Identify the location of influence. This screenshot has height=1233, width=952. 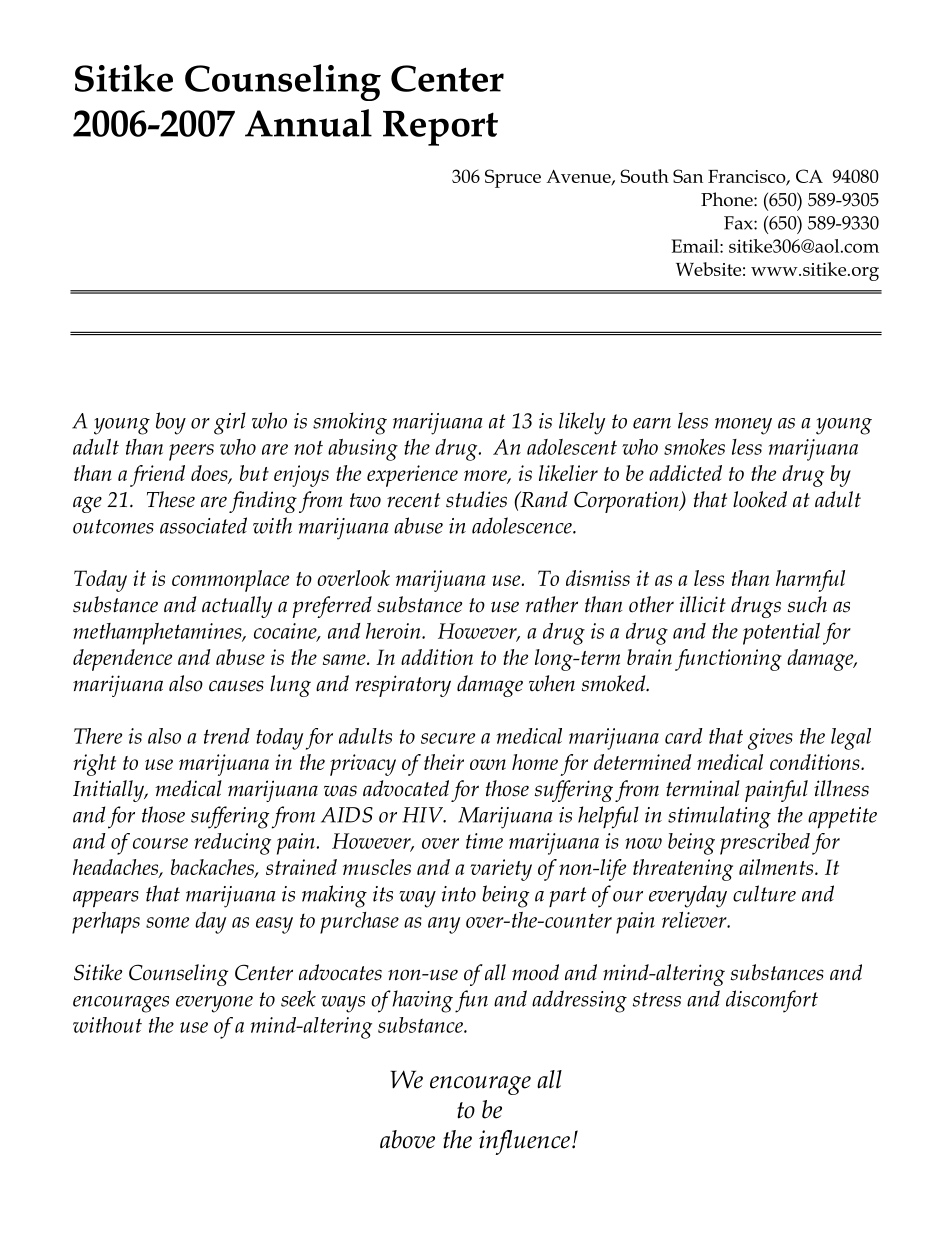
(524, 1142).
